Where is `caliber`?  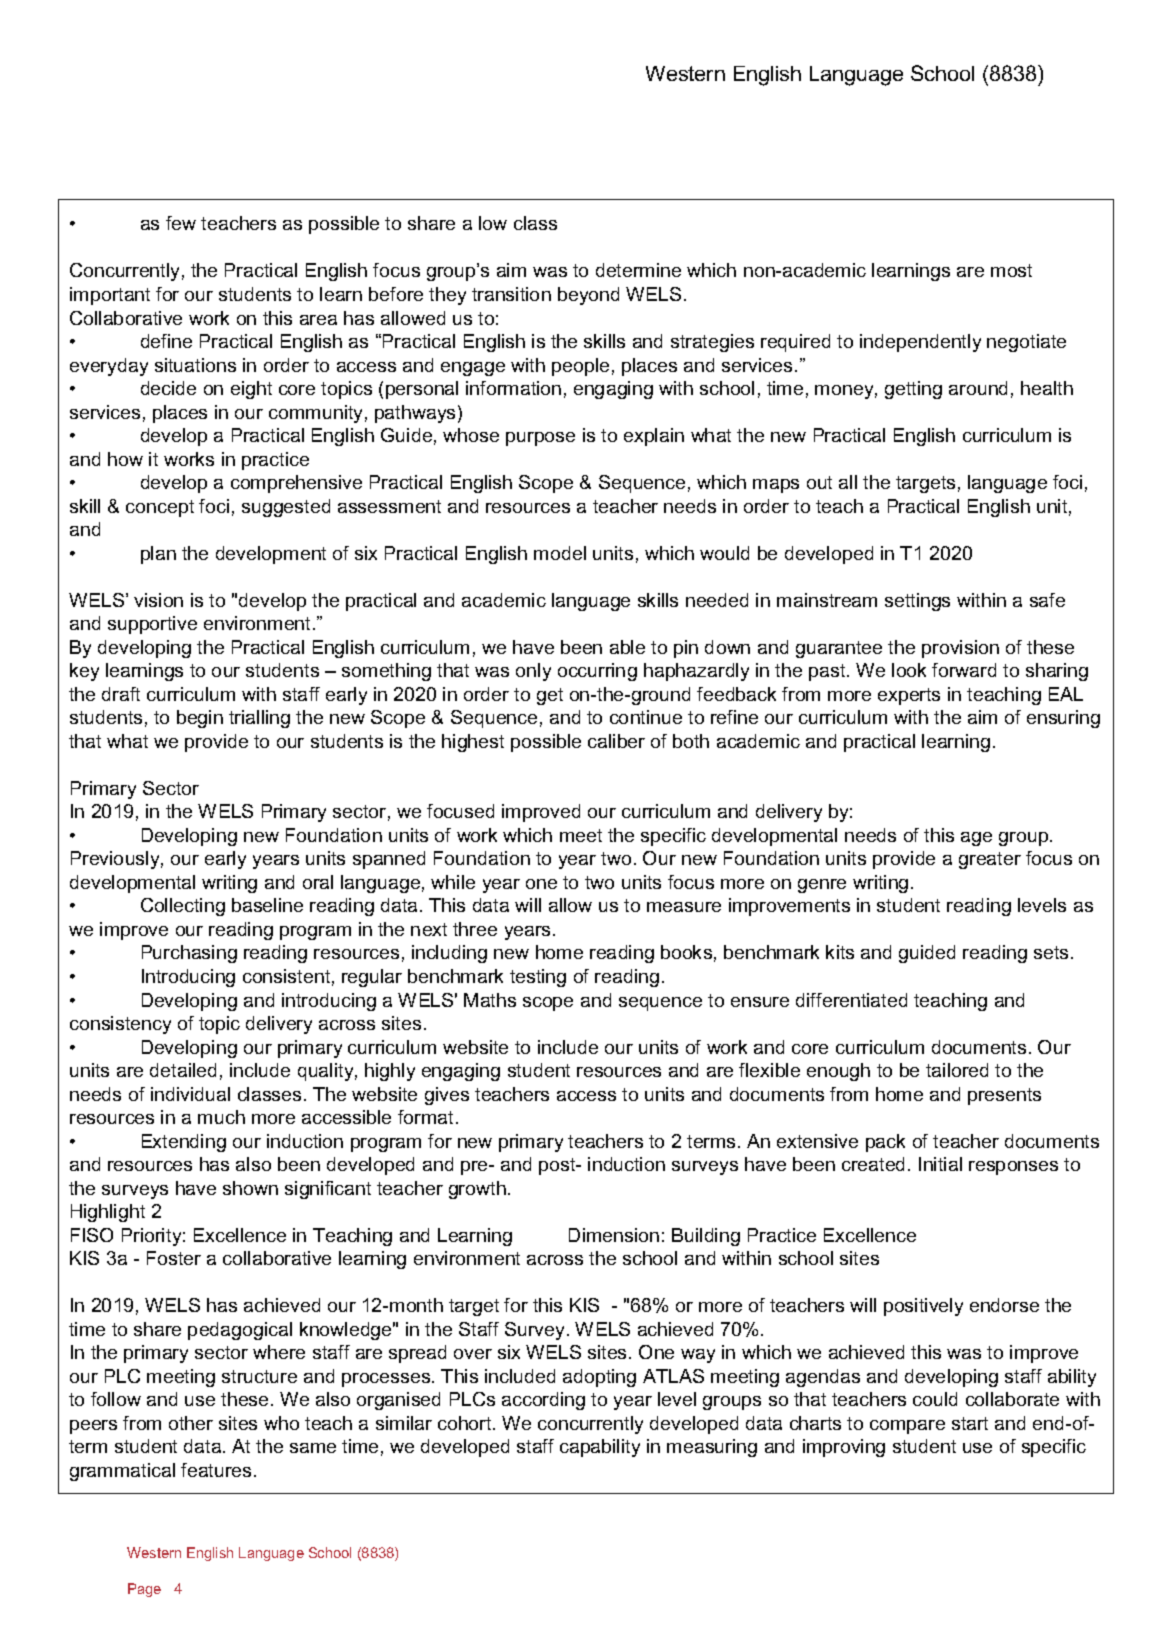 caliber is located at coordinates (616, 741).
